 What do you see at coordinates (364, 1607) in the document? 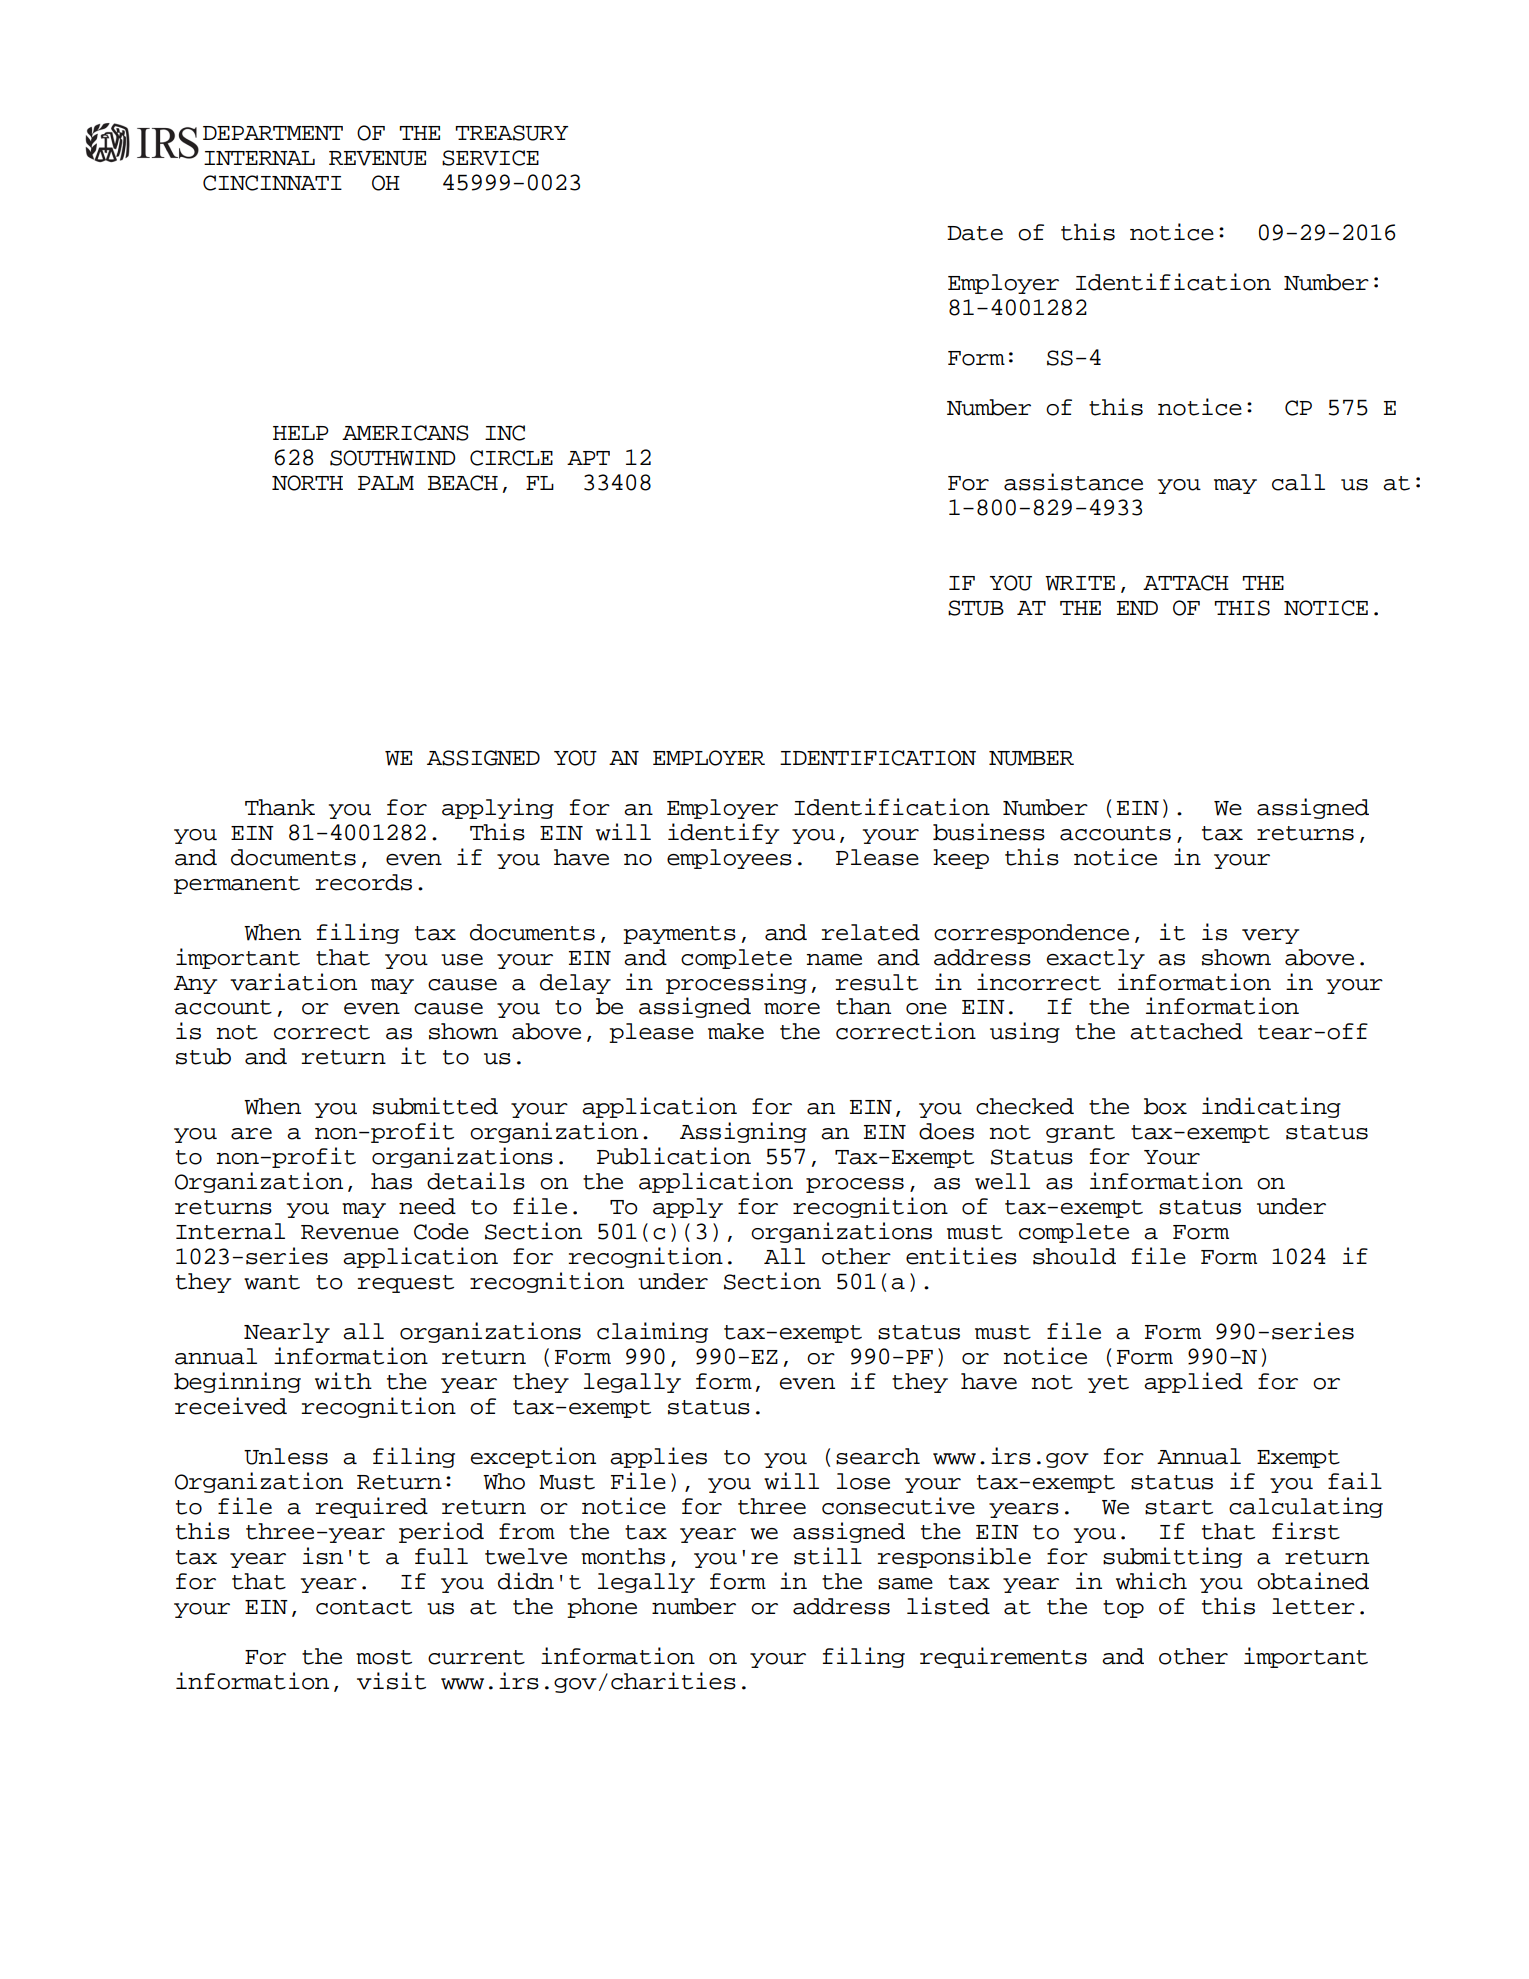
I see `contact` at bounding box center [364, 1607].
